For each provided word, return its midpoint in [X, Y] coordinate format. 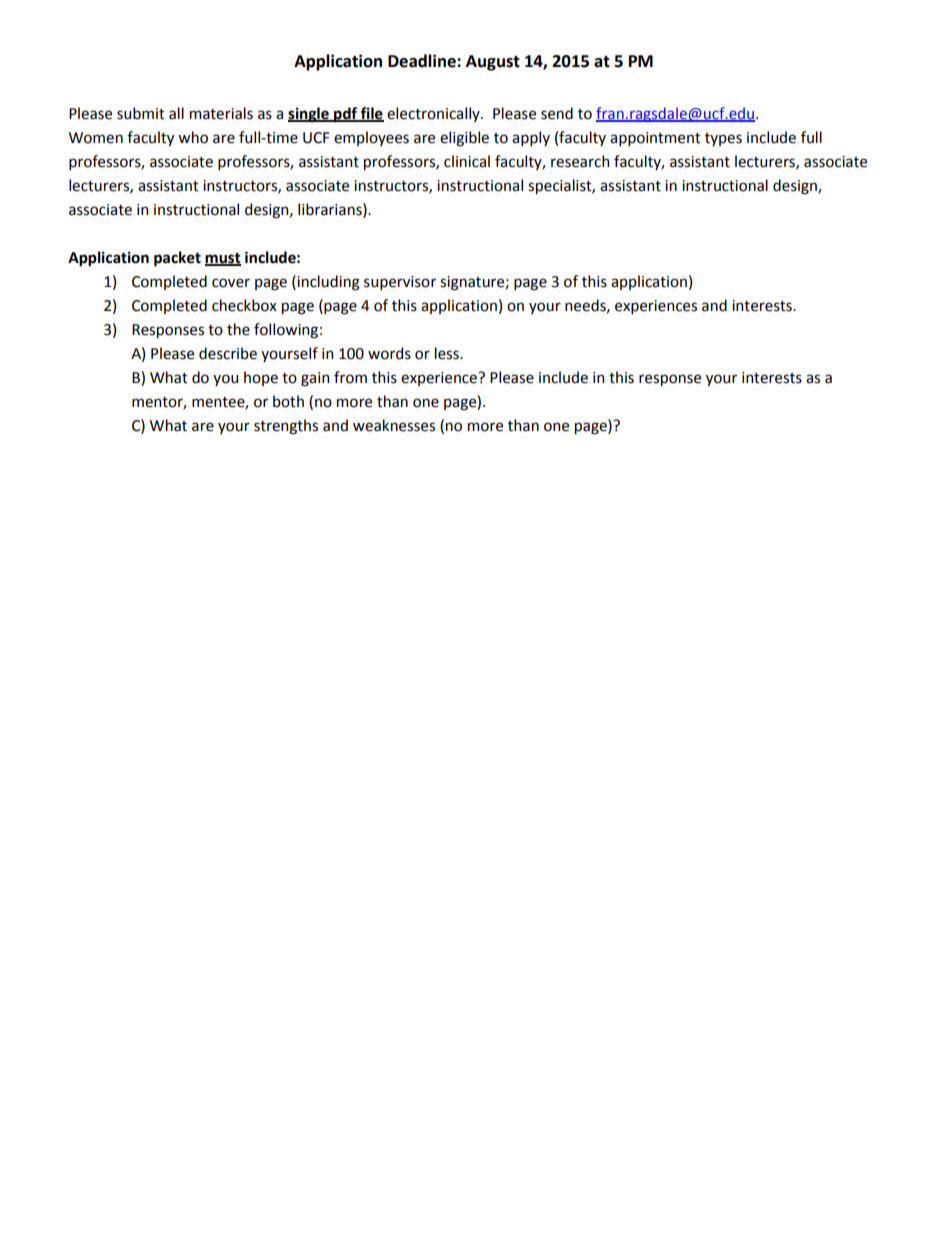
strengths [286, 427]
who [193, 137]
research [580, 161]
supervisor [400, 283]
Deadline [423, 61]
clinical [467, 161]
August [493, 63]
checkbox [244, 305]
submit [141, 113]
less [448, 353]
